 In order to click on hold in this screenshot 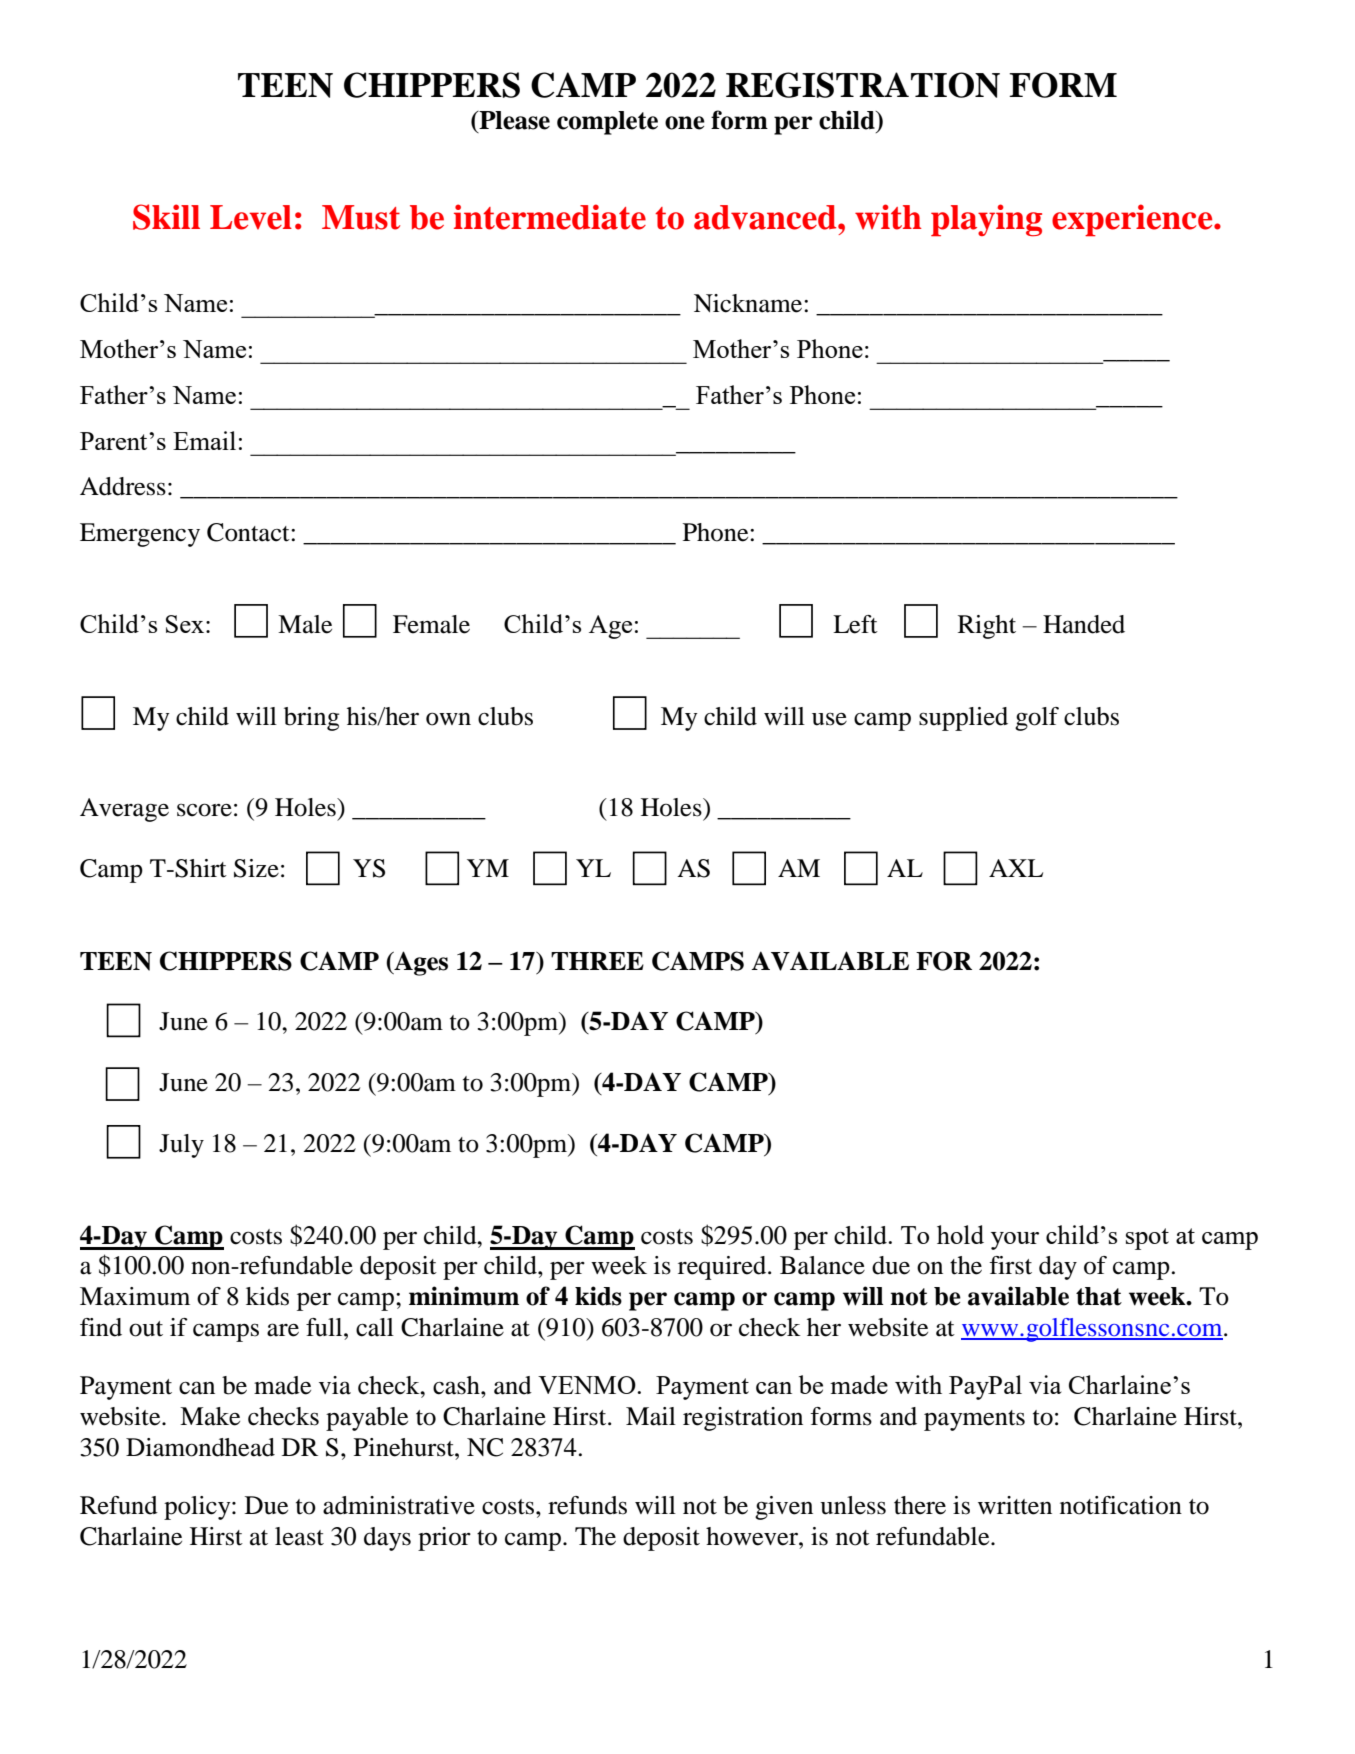, I will do `click(960, 1234)`.
